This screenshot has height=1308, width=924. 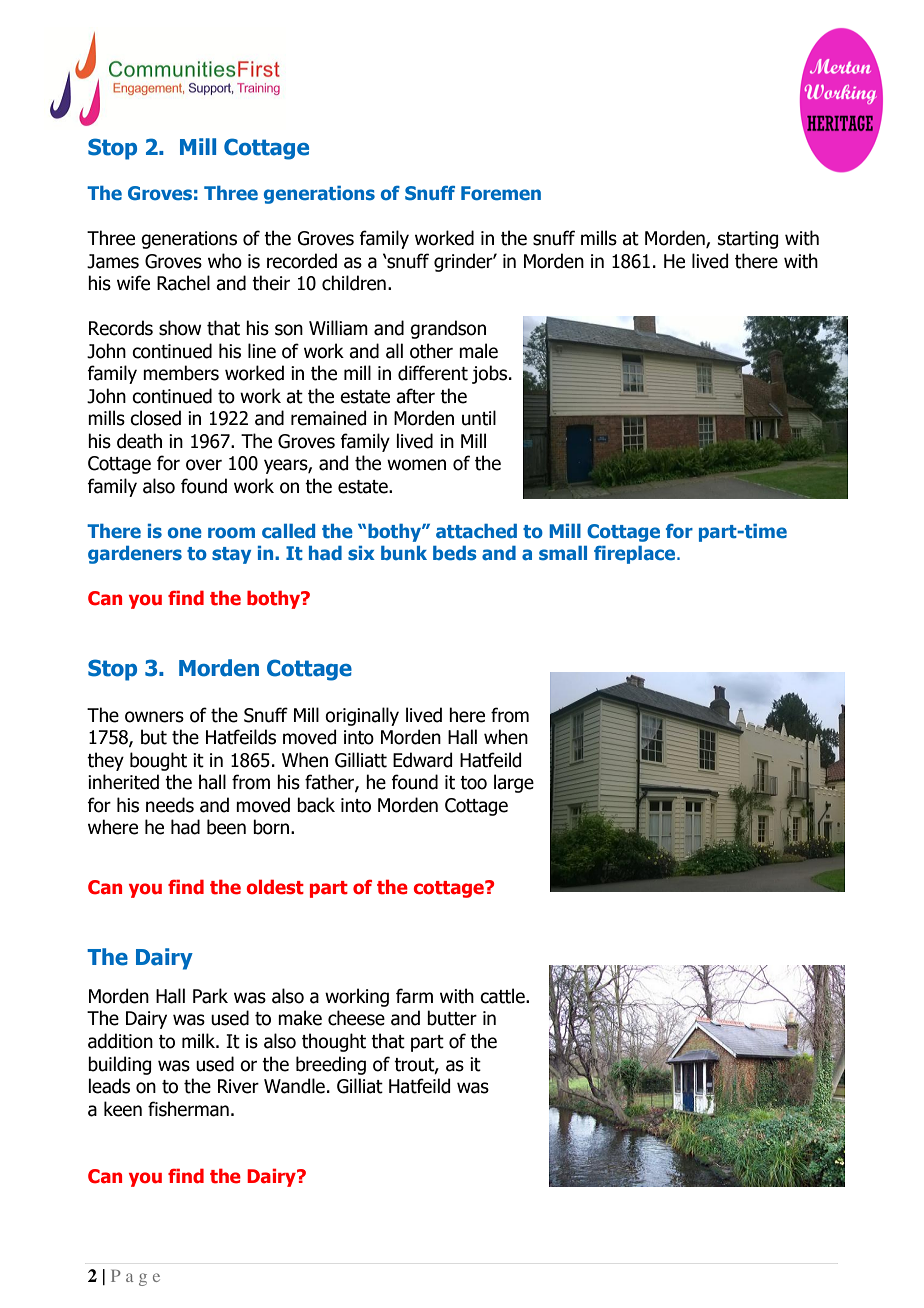 I want to click on children, so click(x=354, y=283).
